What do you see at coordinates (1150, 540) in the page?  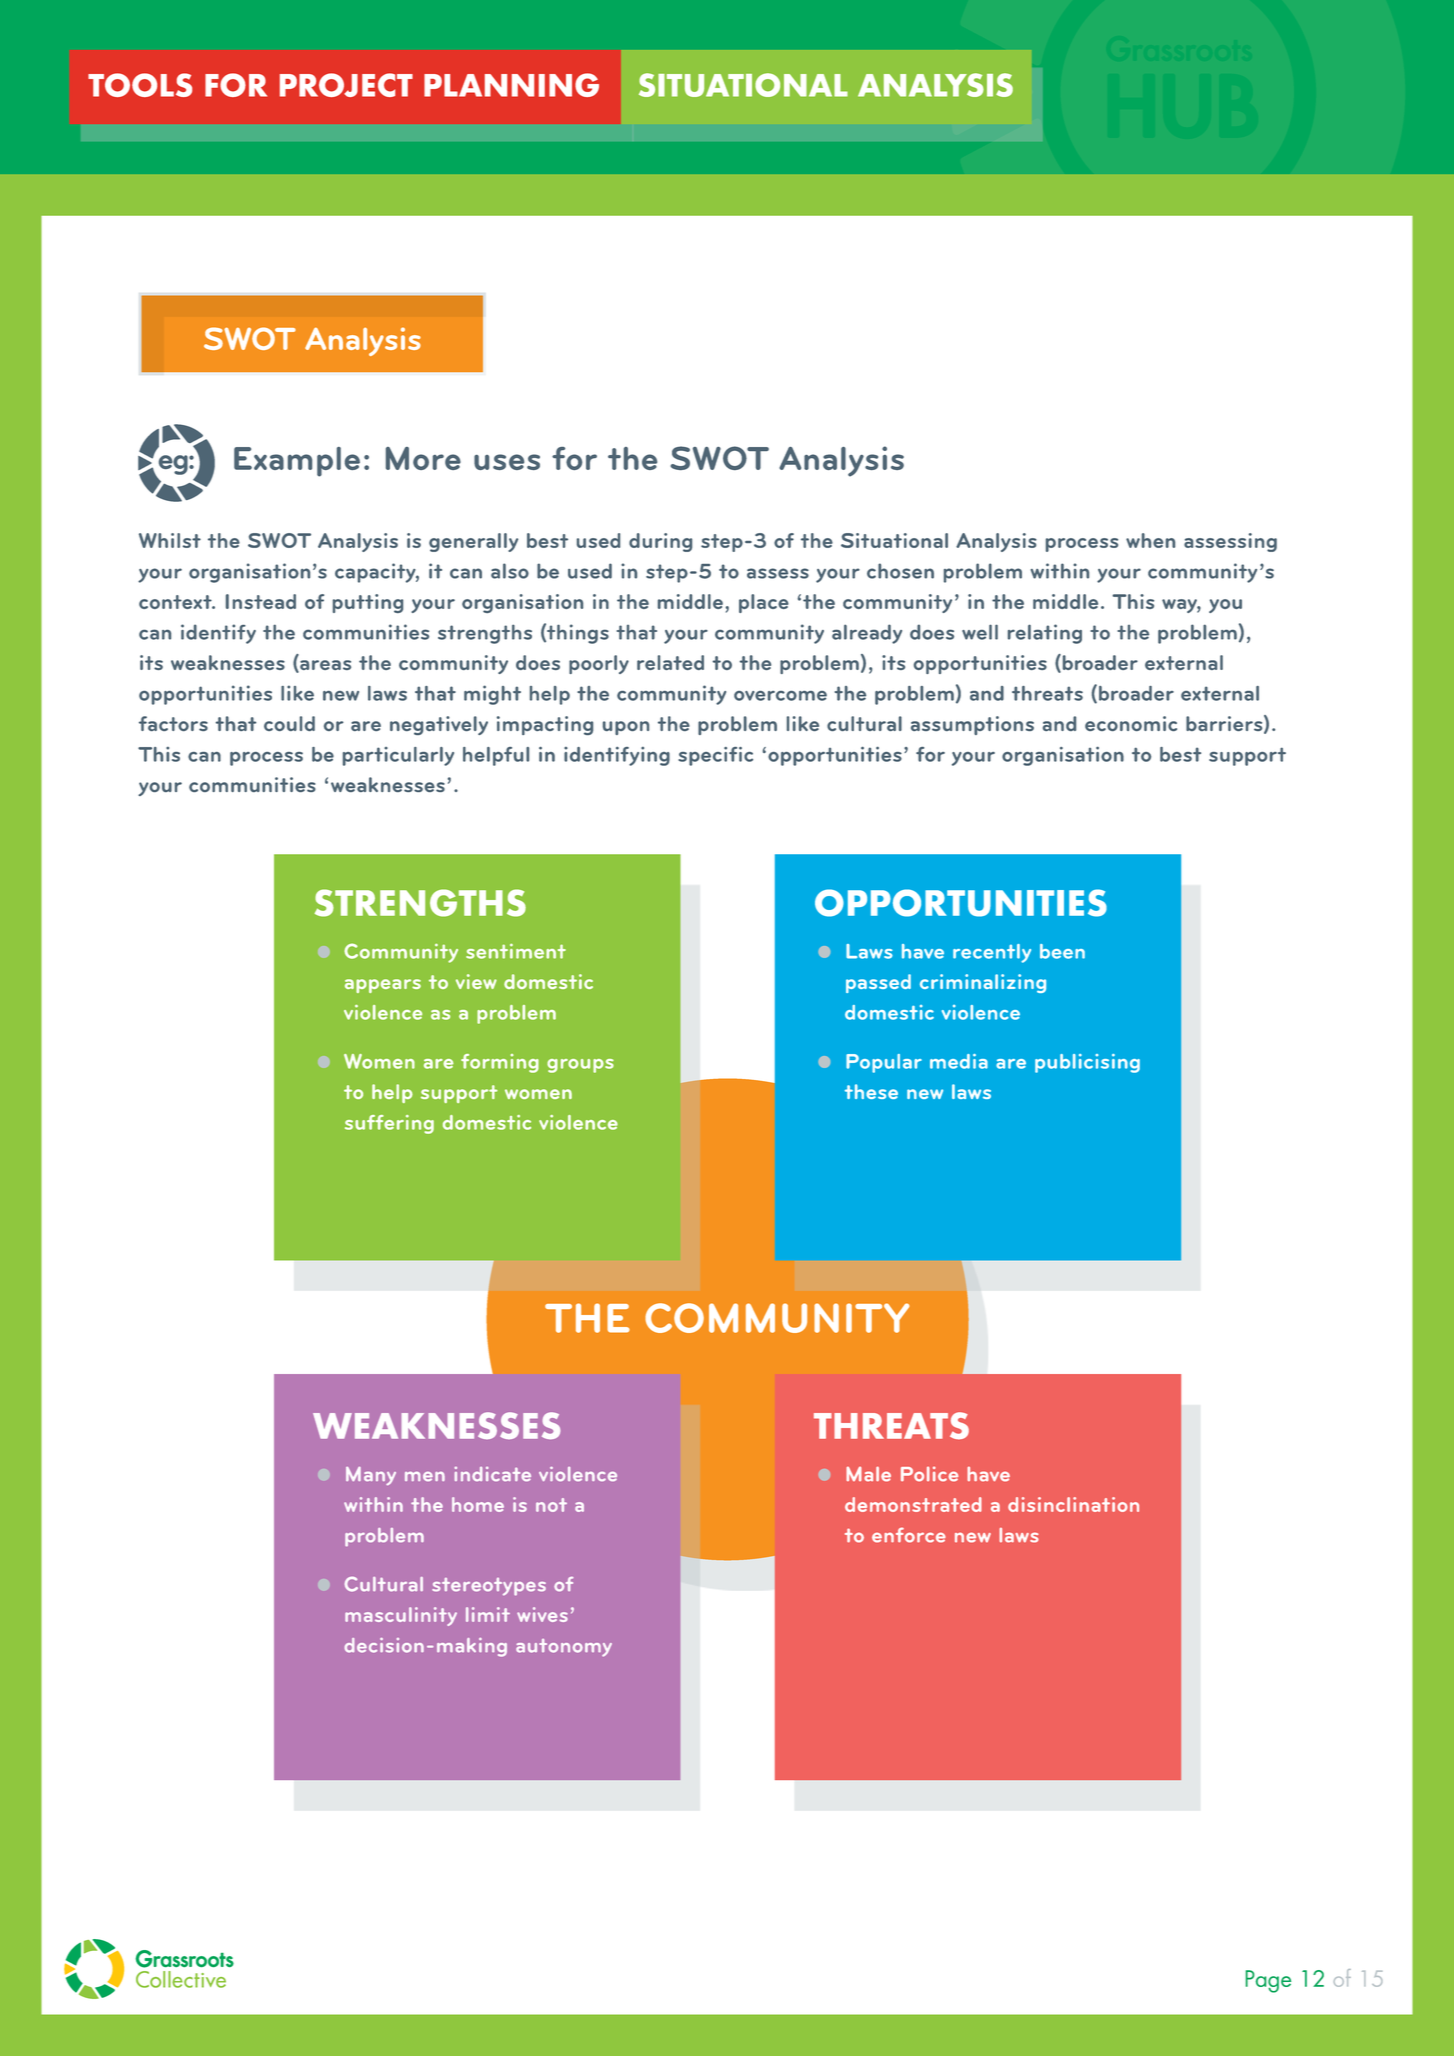 I see `when` at bounding box center [1150, 540].
